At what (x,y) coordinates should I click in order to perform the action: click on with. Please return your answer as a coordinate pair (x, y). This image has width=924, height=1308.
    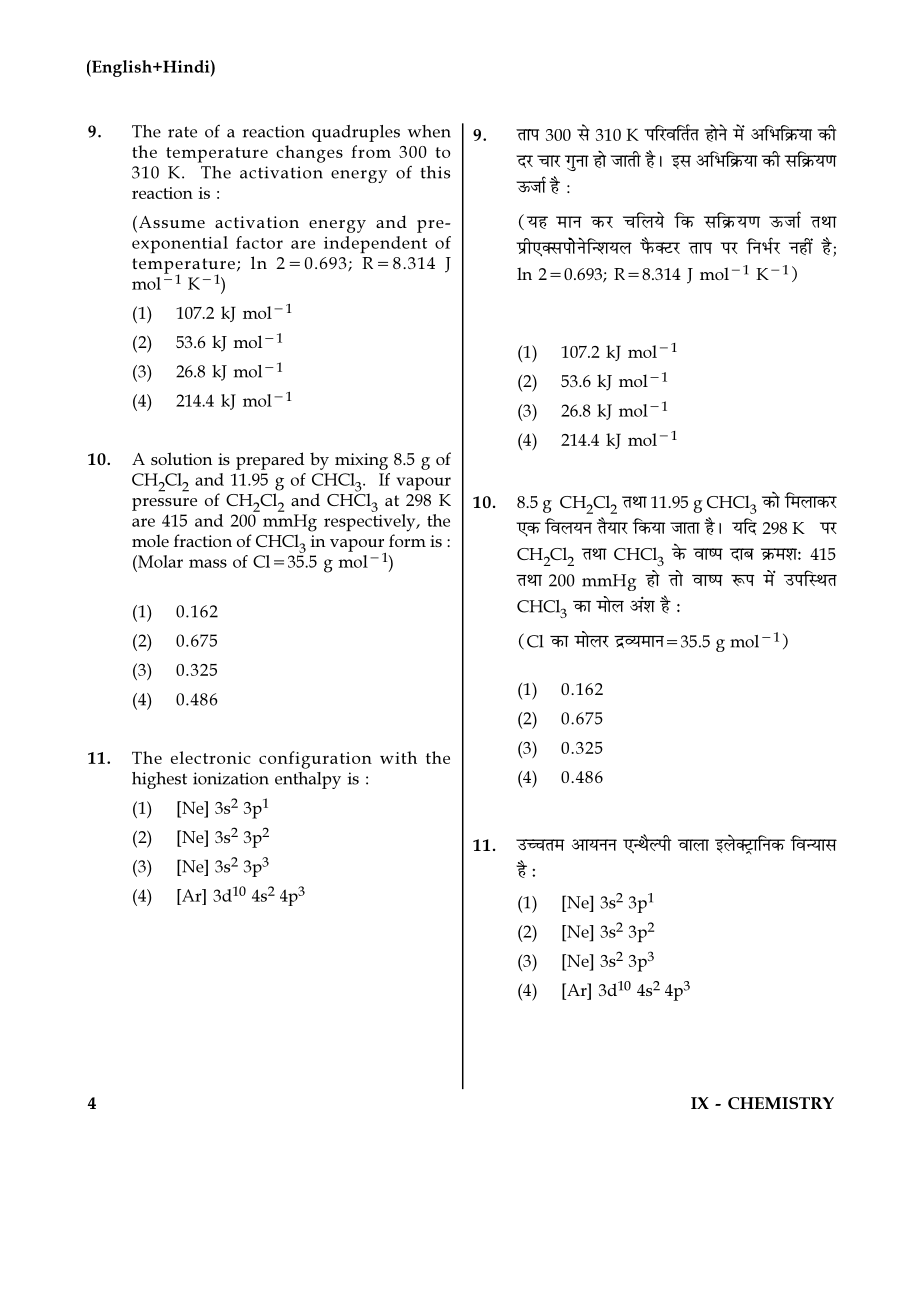
    Looking at the image, I should click on (398, 757).
